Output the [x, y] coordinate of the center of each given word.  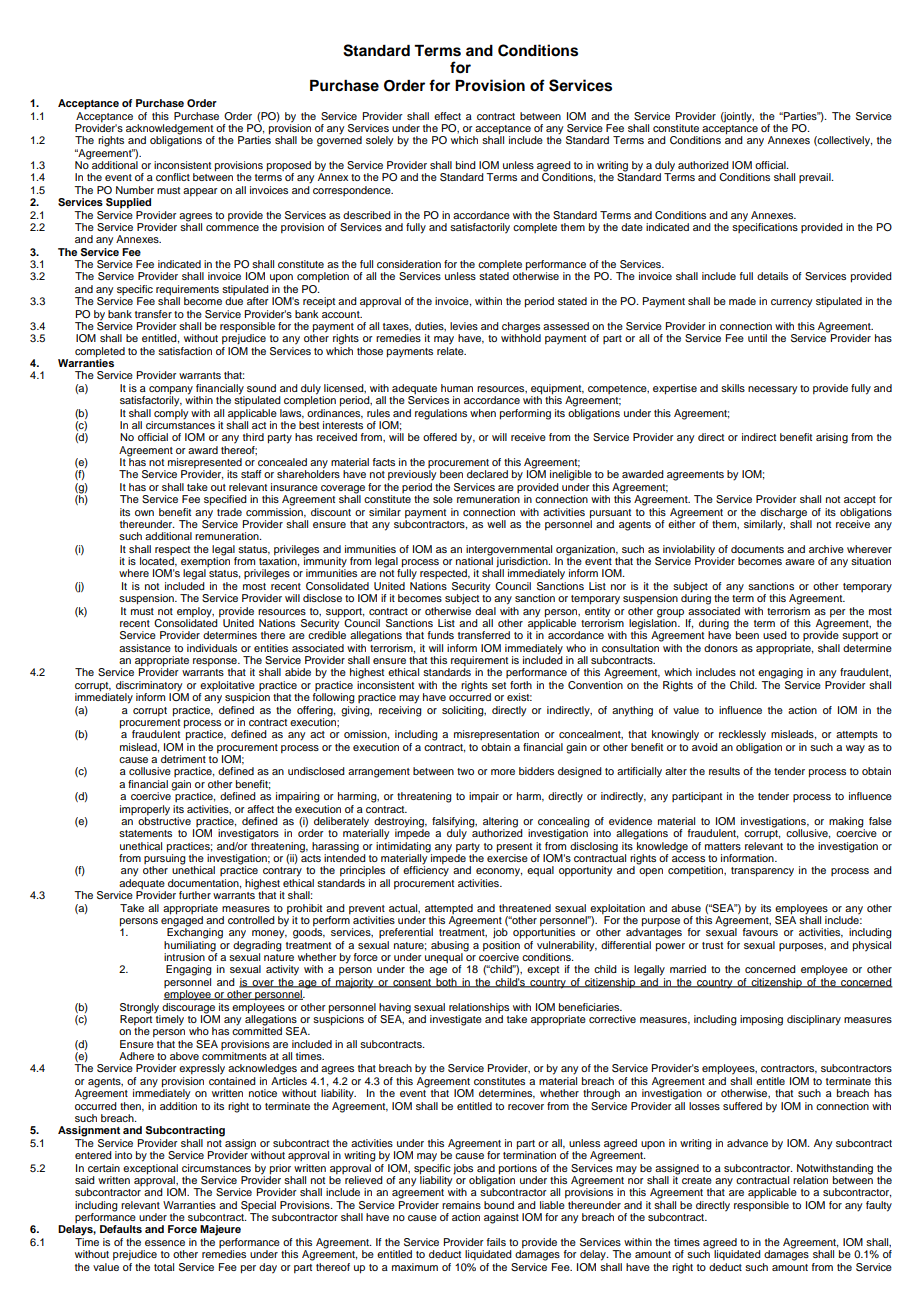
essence [165, 1243]
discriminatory [149, 687]
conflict [173, 177]
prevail [816, 178]
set [499, 685]
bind [466, 165]
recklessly [742, 735]
